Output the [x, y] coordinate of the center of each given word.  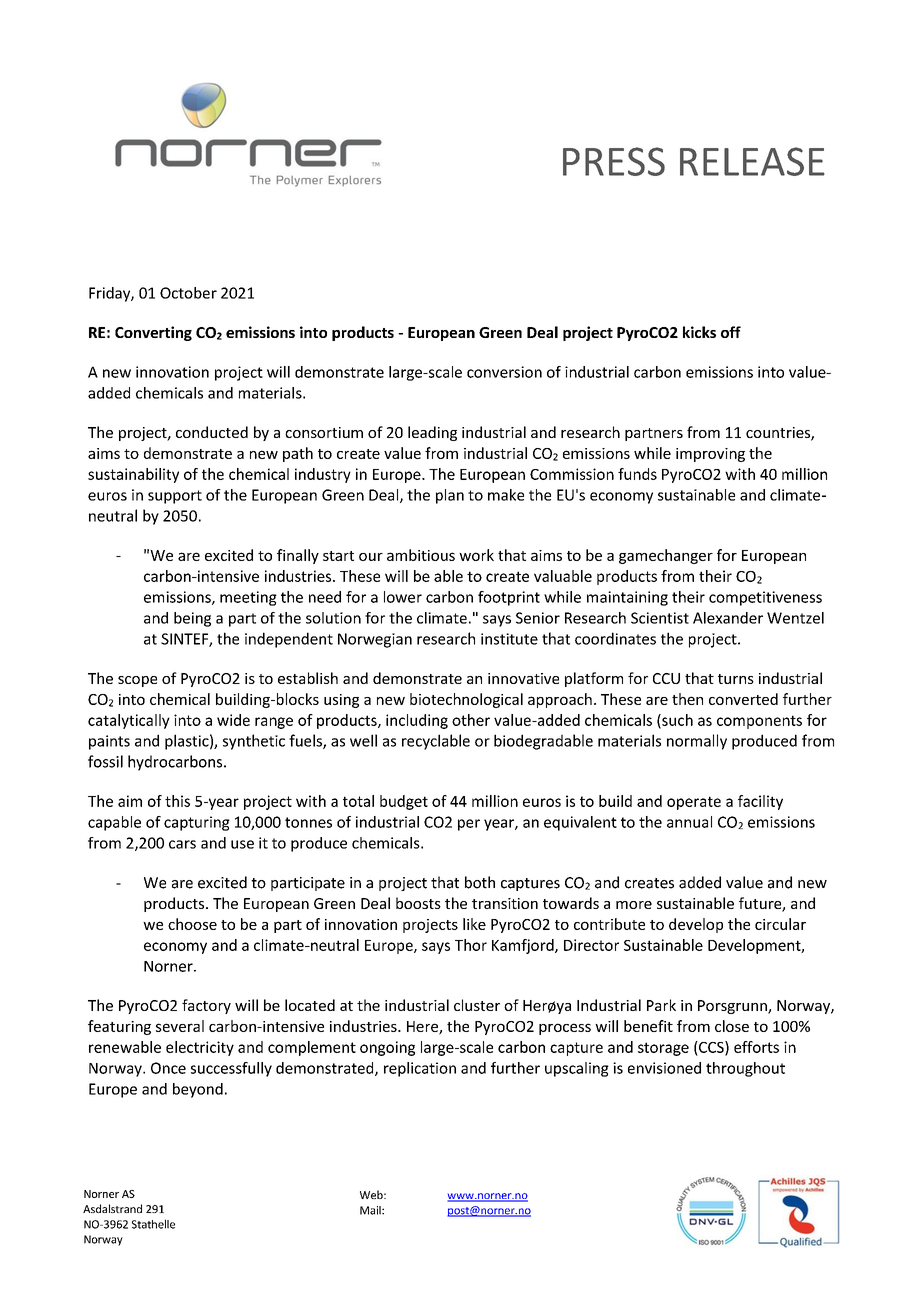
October [188, 293]
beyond [198, 1090]
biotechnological [466, 700]
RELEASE [752, 161]
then [687, 699]
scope [137, 681]
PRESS [614, 161]
